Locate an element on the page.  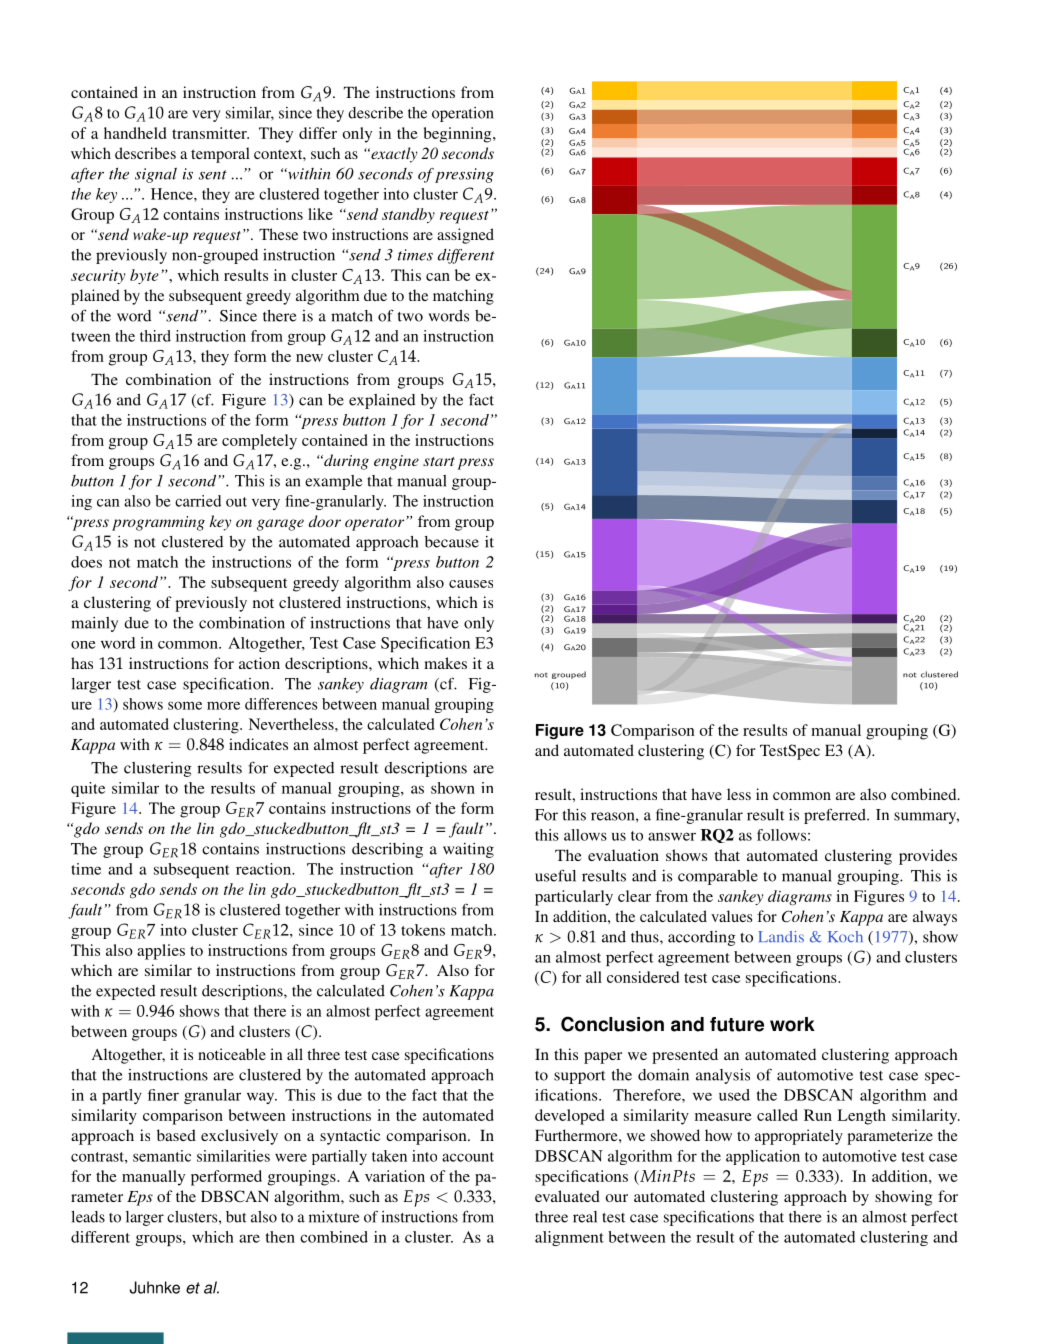
evaluated is located at coordinates (567, 1196).
